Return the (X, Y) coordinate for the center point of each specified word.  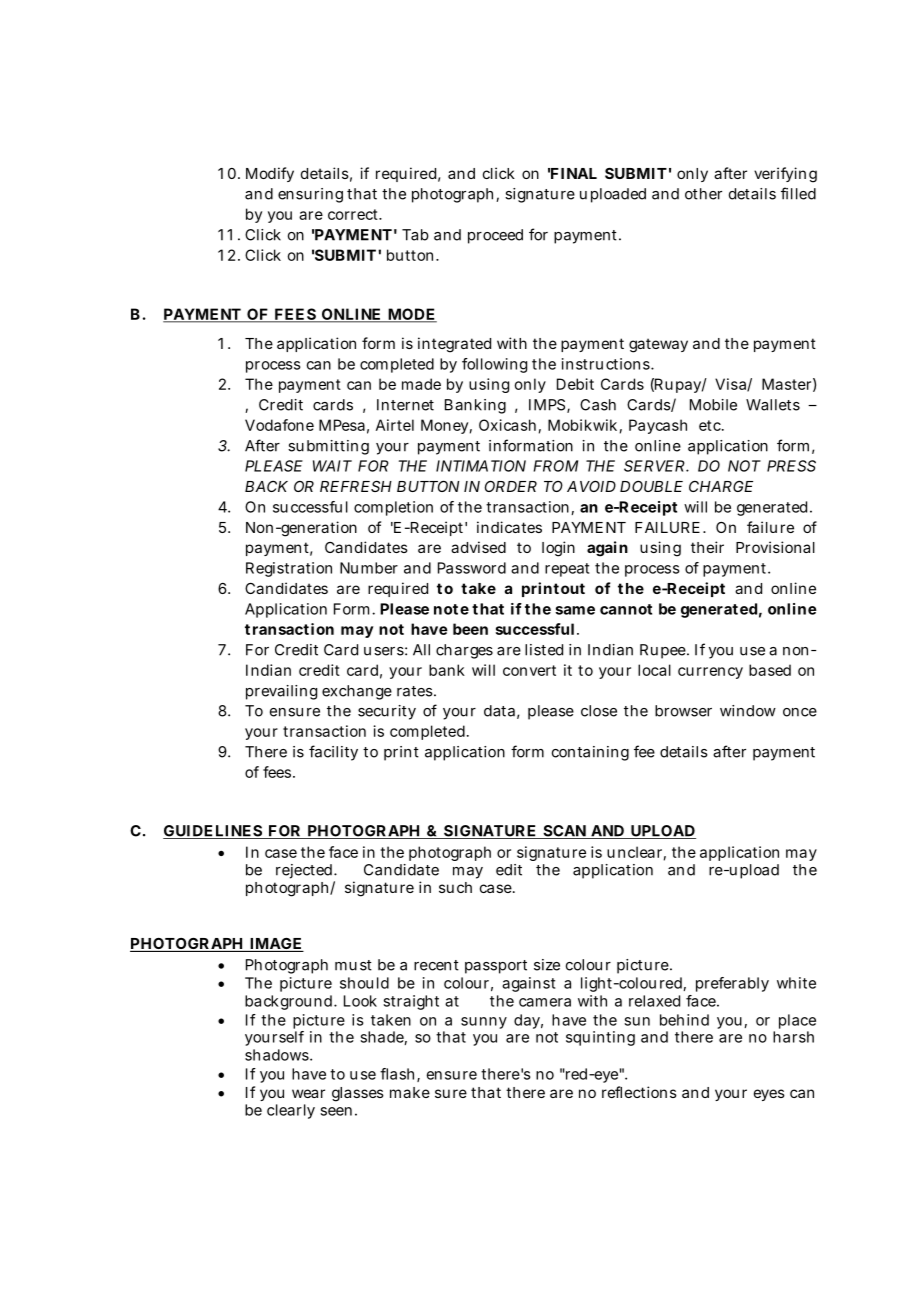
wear (308, 1093)
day (527, 1021)
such (455, 887)
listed (544, 650)
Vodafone (279, 425)
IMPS (547, 405)
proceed (495, 236)
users (384, 651)
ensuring (310, 195)
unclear (634, 852)
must (353, 965)
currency (710, 673)
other (703, 194)
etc (710, 425)
